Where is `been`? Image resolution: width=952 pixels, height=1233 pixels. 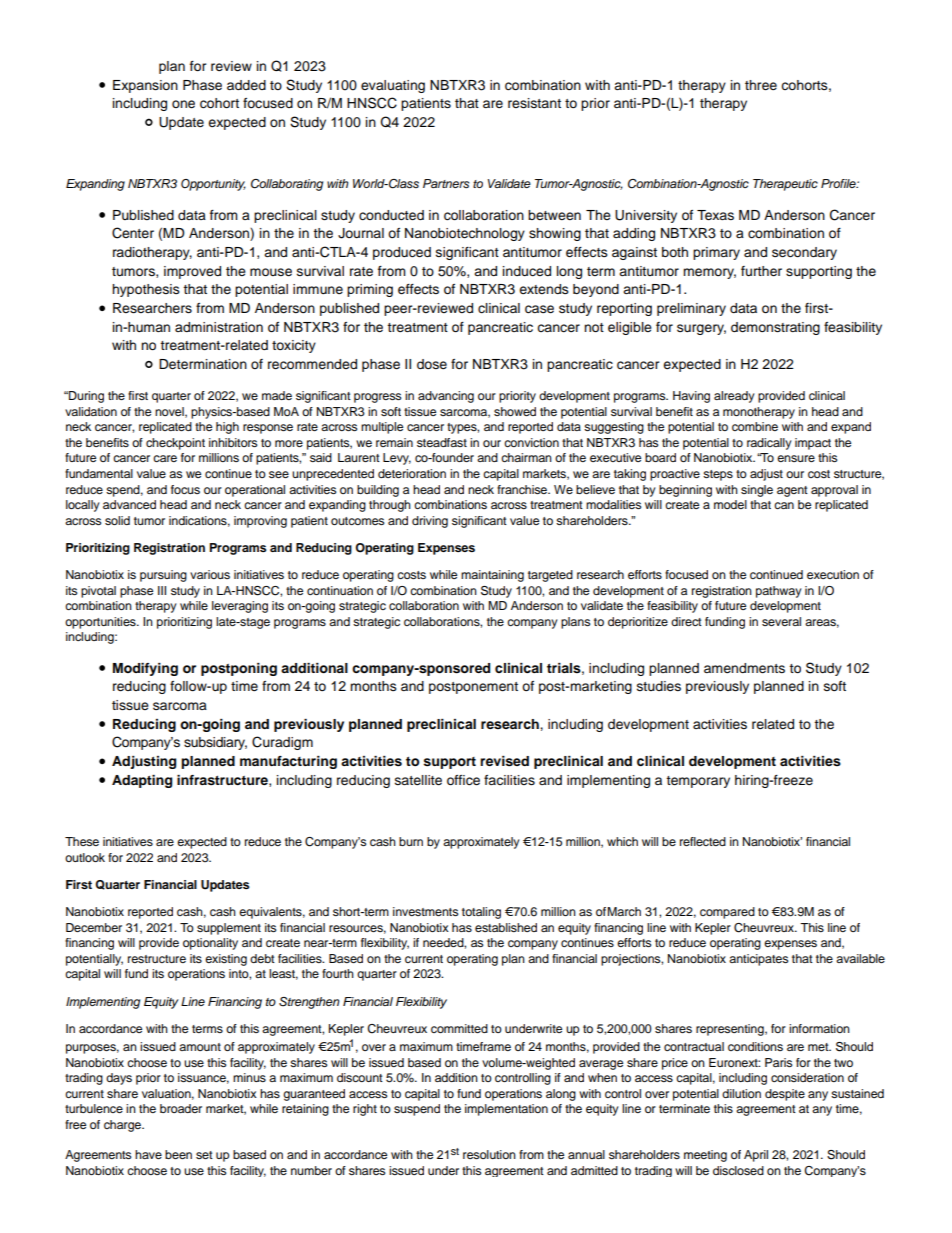 been is located at coordinates (178, 1154).
